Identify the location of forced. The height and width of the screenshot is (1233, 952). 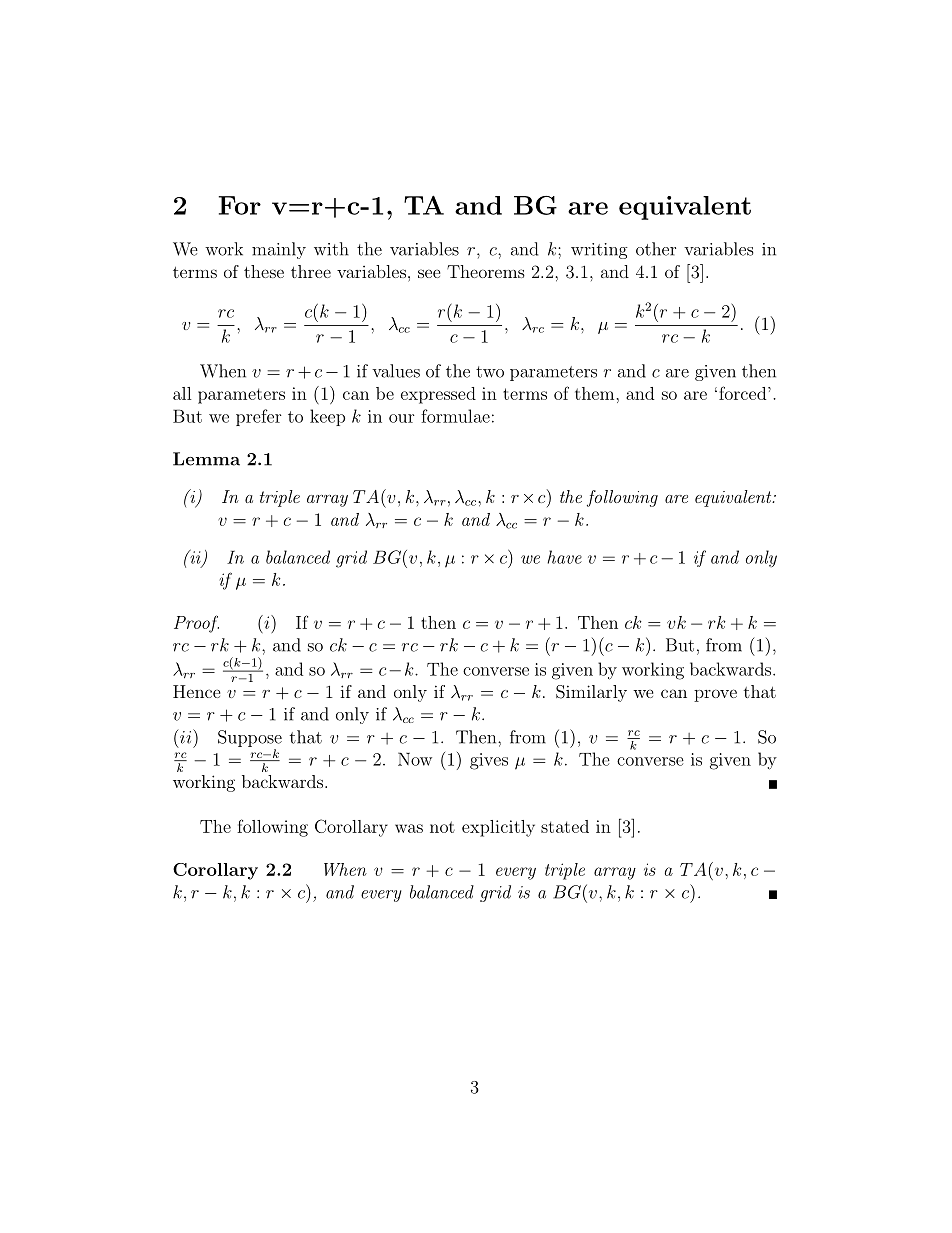
(744, 393).
